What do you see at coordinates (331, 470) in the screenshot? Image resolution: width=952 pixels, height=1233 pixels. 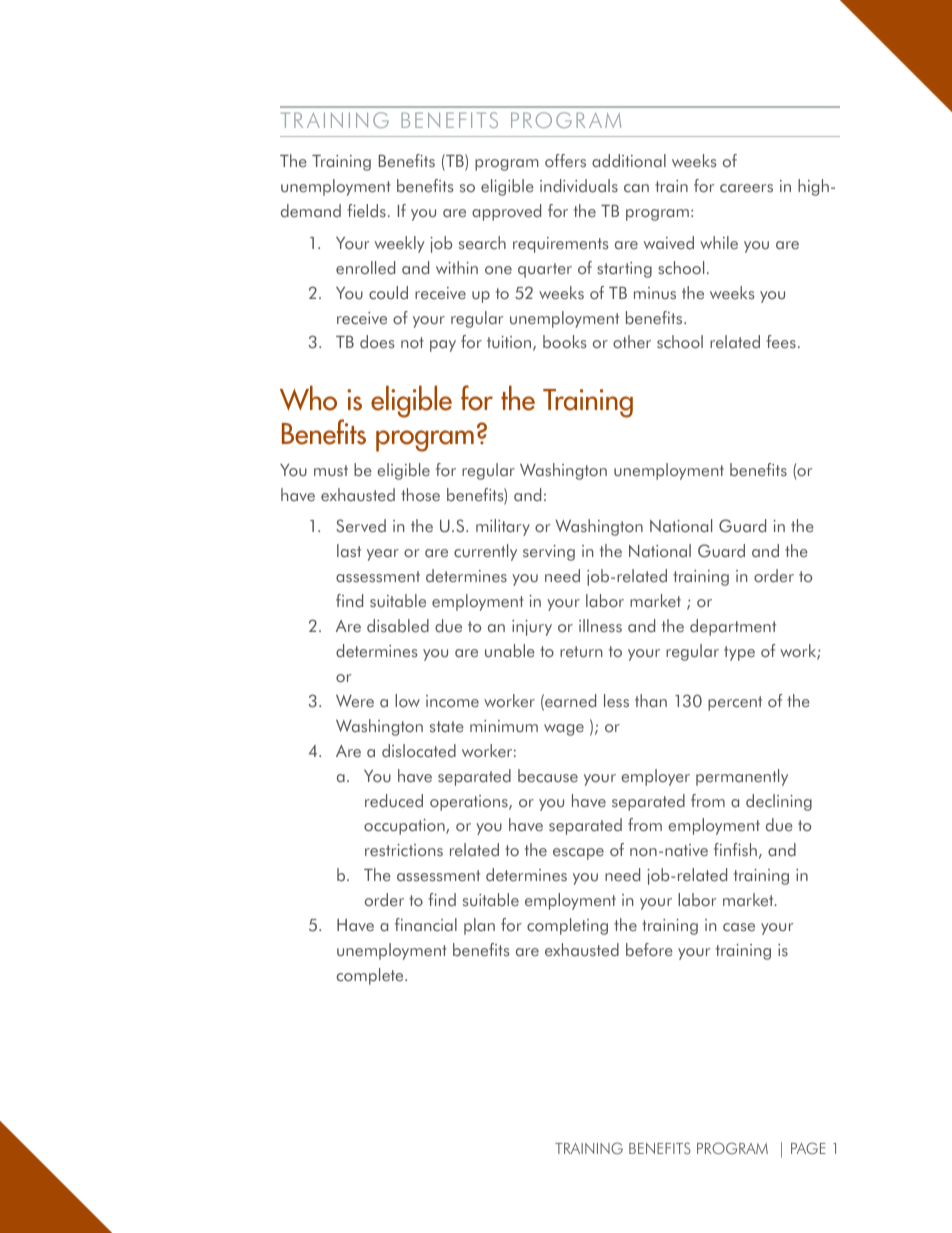 I see `must` at bounding box center [331, 470].
